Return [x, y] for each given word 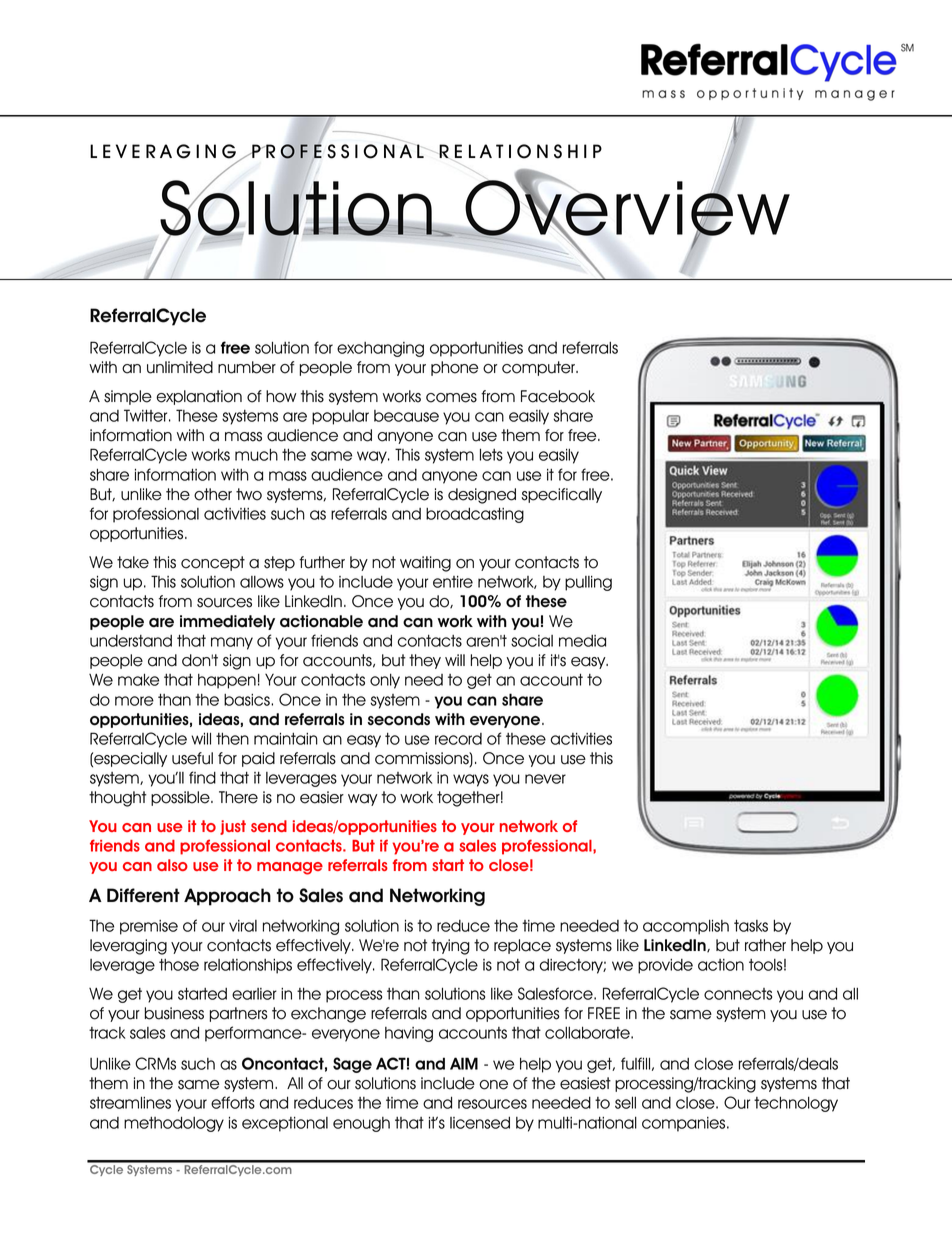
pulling [588, 583]
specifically [561, 495]
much [256, 454]
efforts [233, 1102]
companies [685, 1124]
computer [539, 368]
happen [227, 681]
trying [450, 947]
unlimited [180, 367]
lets [491, 454]
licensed [480, 1122]
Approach [227, 897]
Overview [627, 208]
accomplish [686, 927]
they [425, 661]
